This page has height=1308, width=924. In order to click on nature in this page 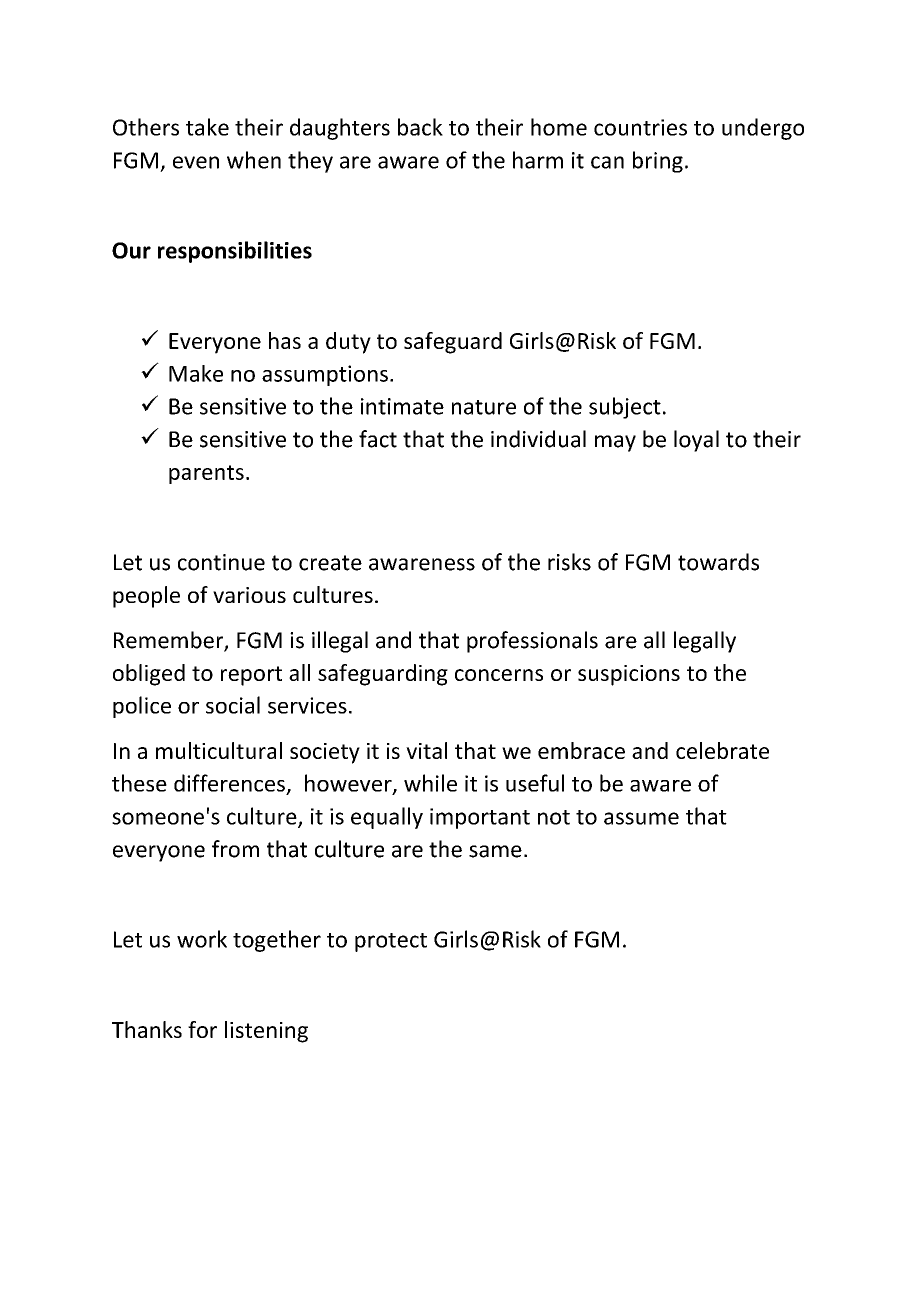, I will do `click(484, 407)`.
